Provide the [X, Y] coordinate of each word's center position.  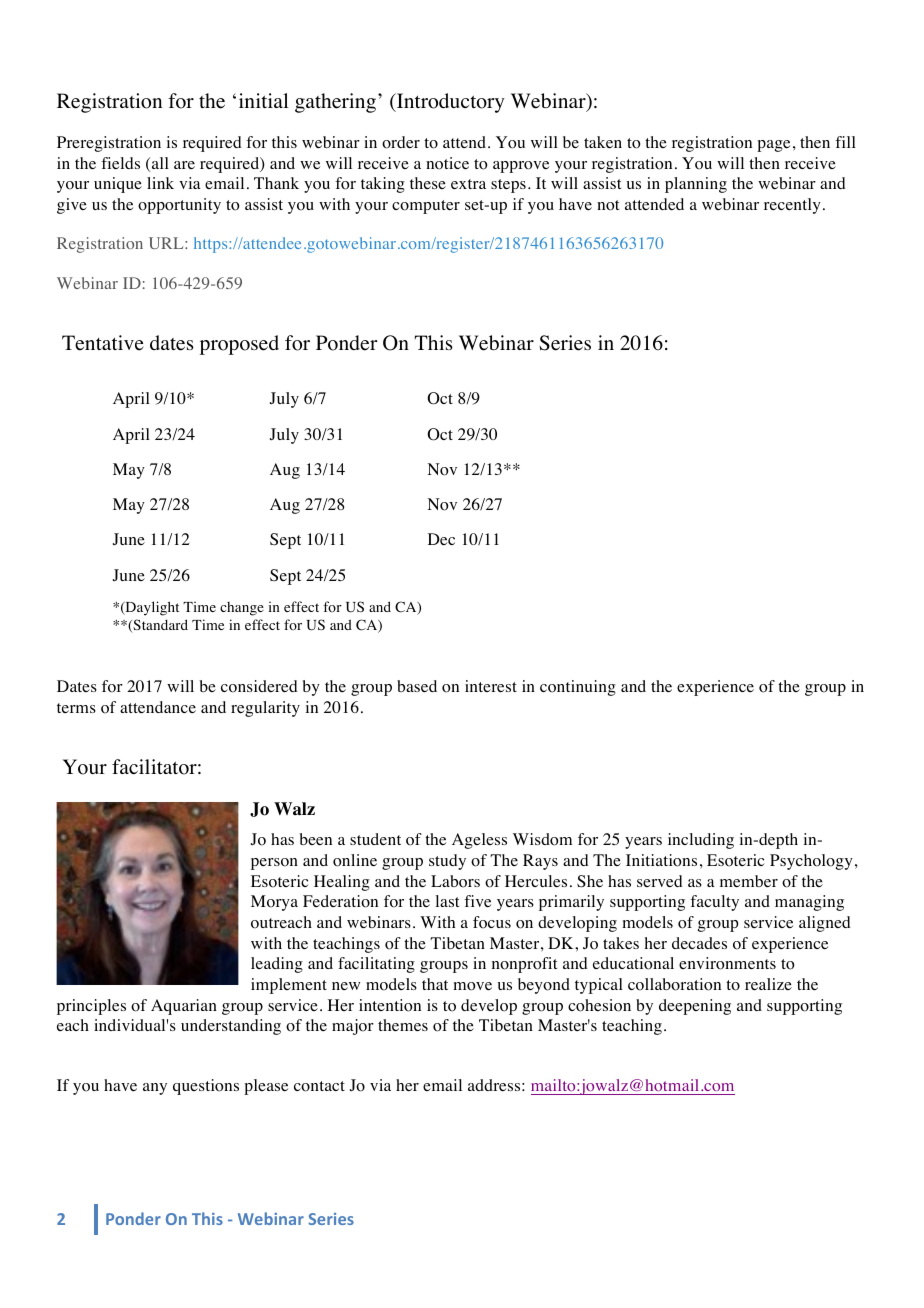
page [773, 146]
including [701, 841]
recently [792, 206]
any [155, 1089]
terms [76, 708]
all [159, 164]
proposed [239, 345]
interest [491, 686]
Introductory [450, 103]
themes [403, 1025]
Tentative [103, 343]
